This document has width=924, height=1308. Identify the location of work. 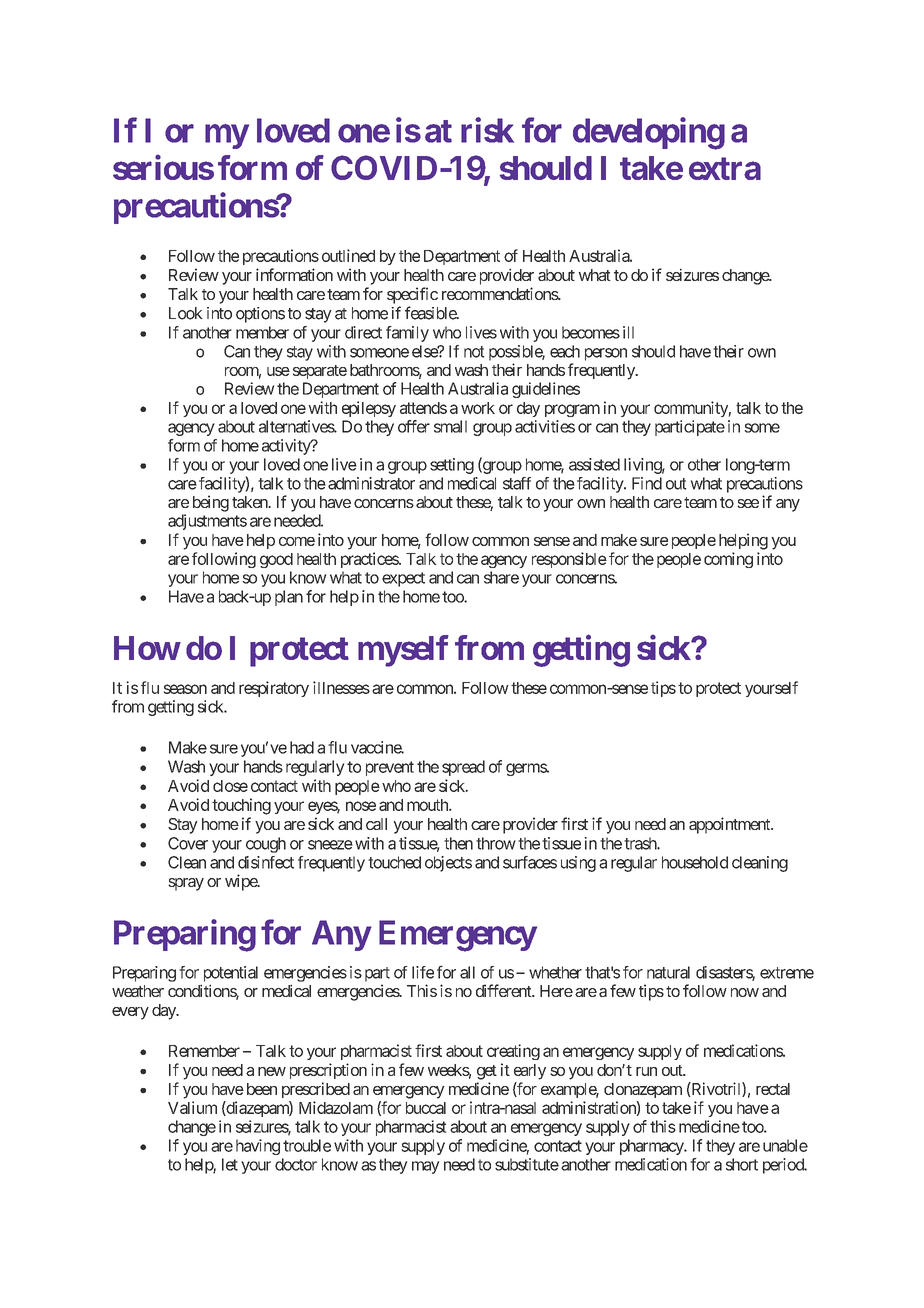
(478, 408).
